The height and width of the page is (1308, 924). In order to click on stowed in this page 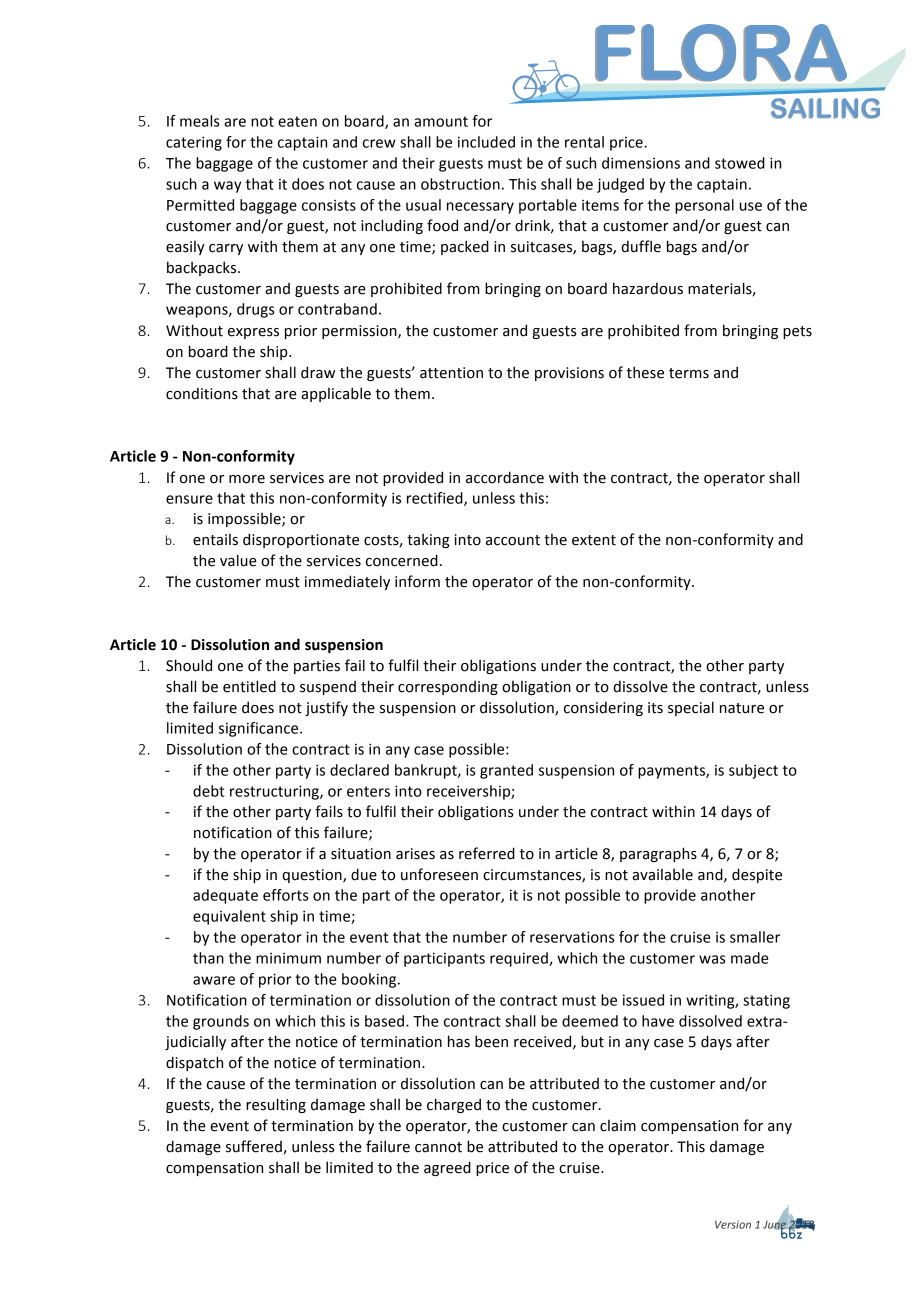, I will do `click(740, 163)`.
